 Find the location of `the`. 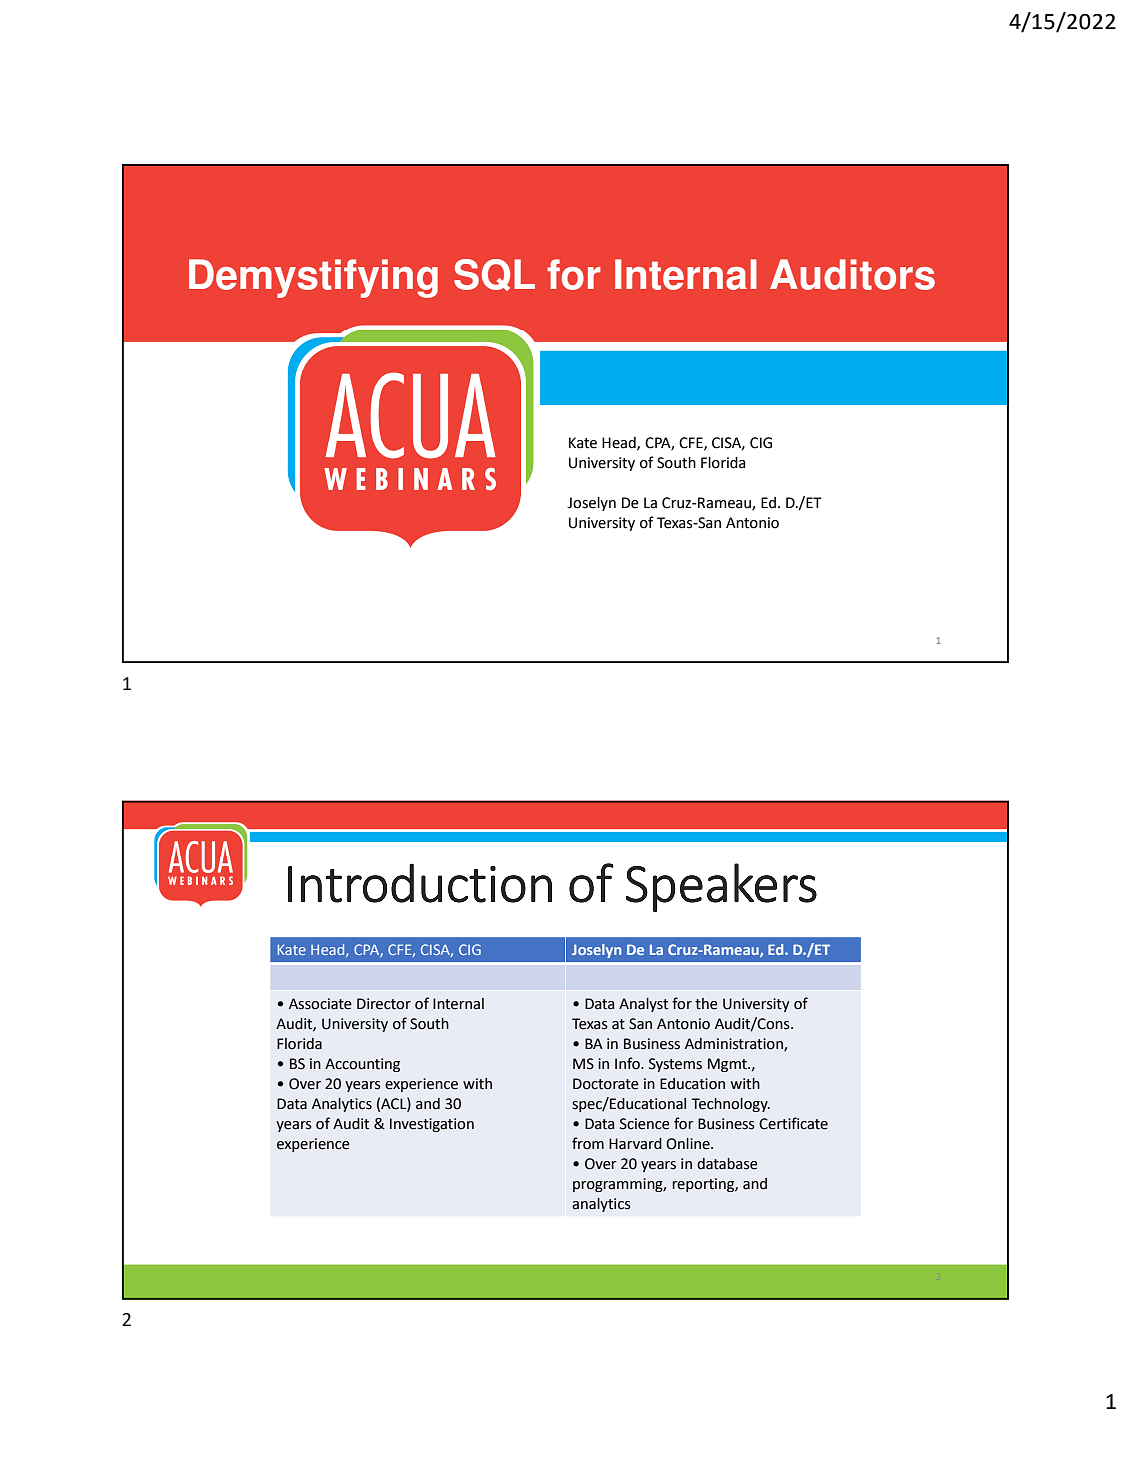

the is located at coordinates (706, 1004).
